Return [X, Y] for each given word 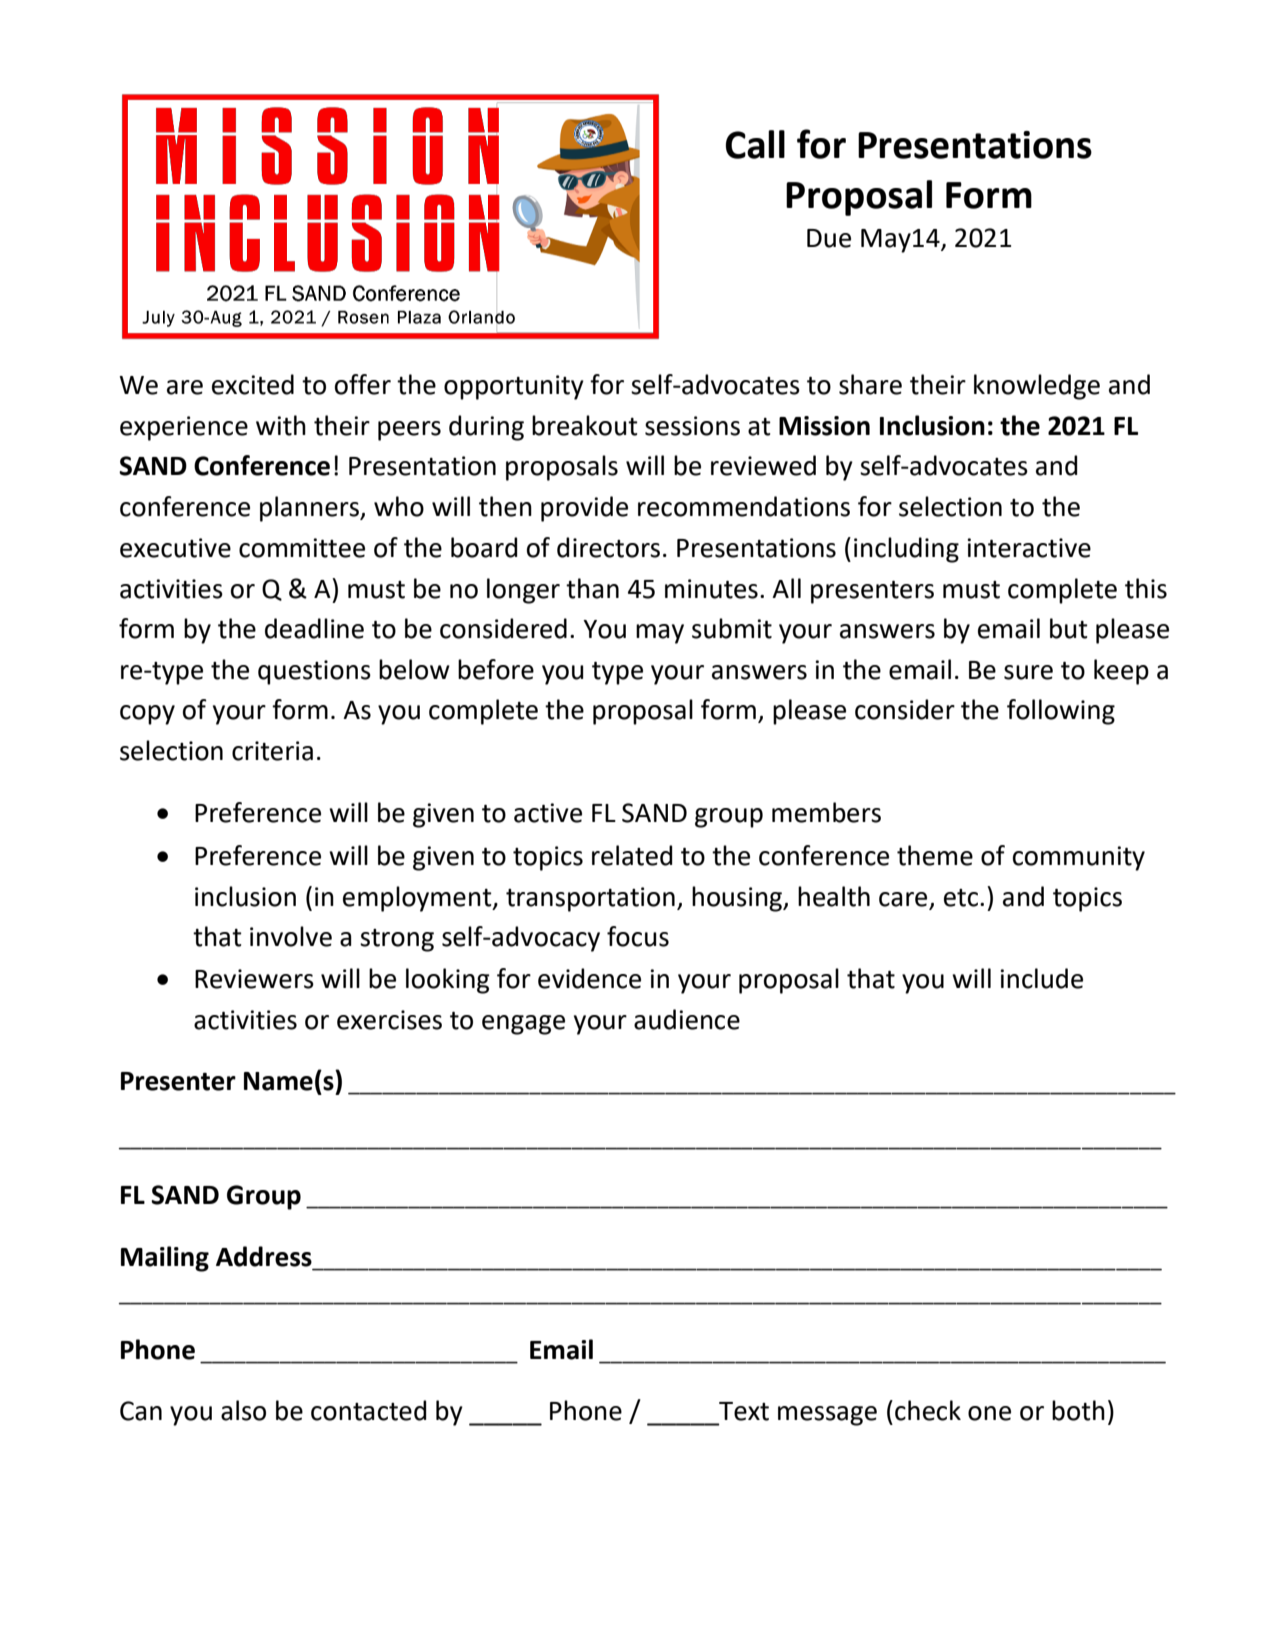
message [827, 1416]
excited [253, 384]
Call [755, 144]
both [1078, 1410]
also [243, 1410]
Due [829, 238]
